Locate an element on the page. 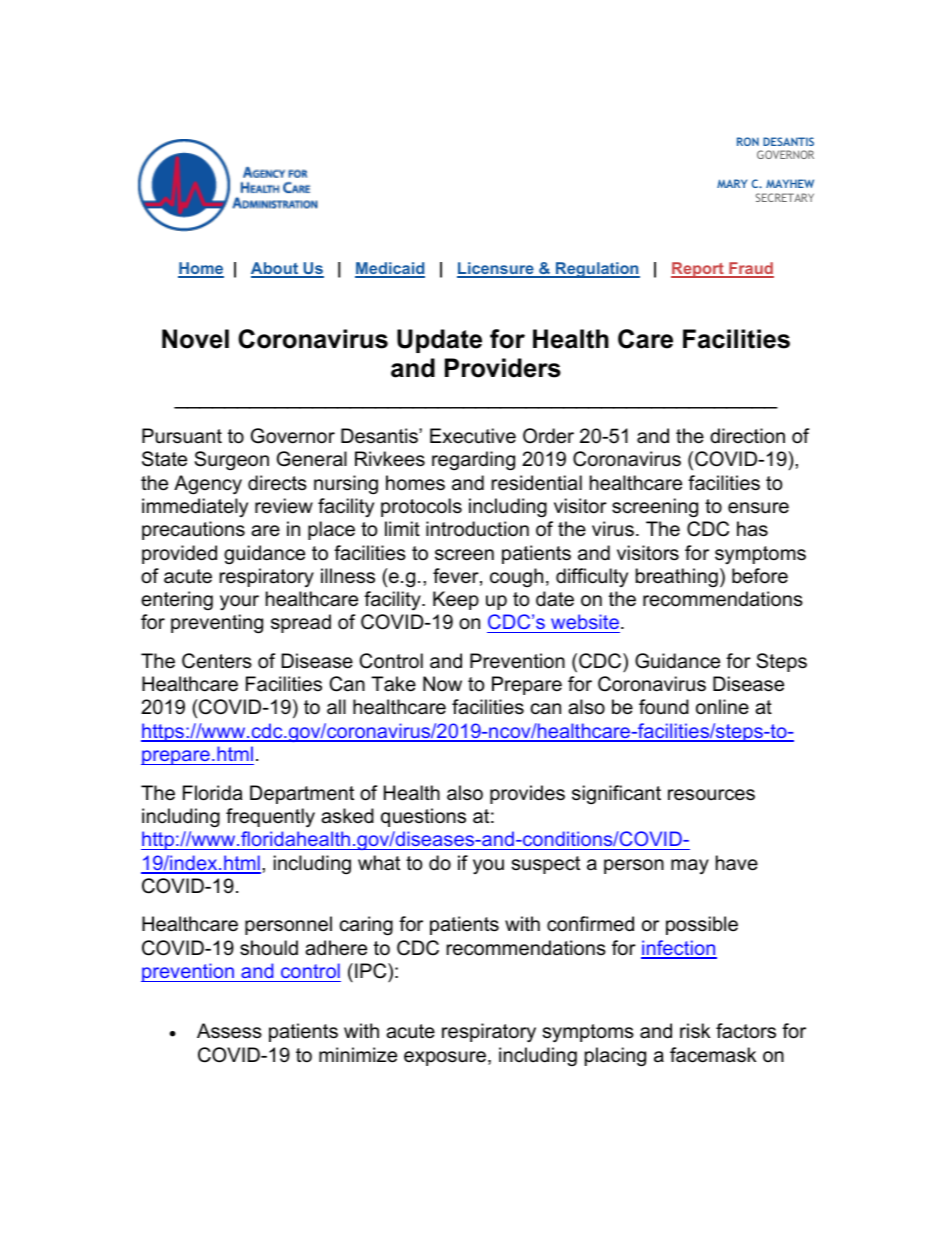 Image resolution: width=952 pixels, height=1233 pixels. direction is located at coordinates (747, 436).
